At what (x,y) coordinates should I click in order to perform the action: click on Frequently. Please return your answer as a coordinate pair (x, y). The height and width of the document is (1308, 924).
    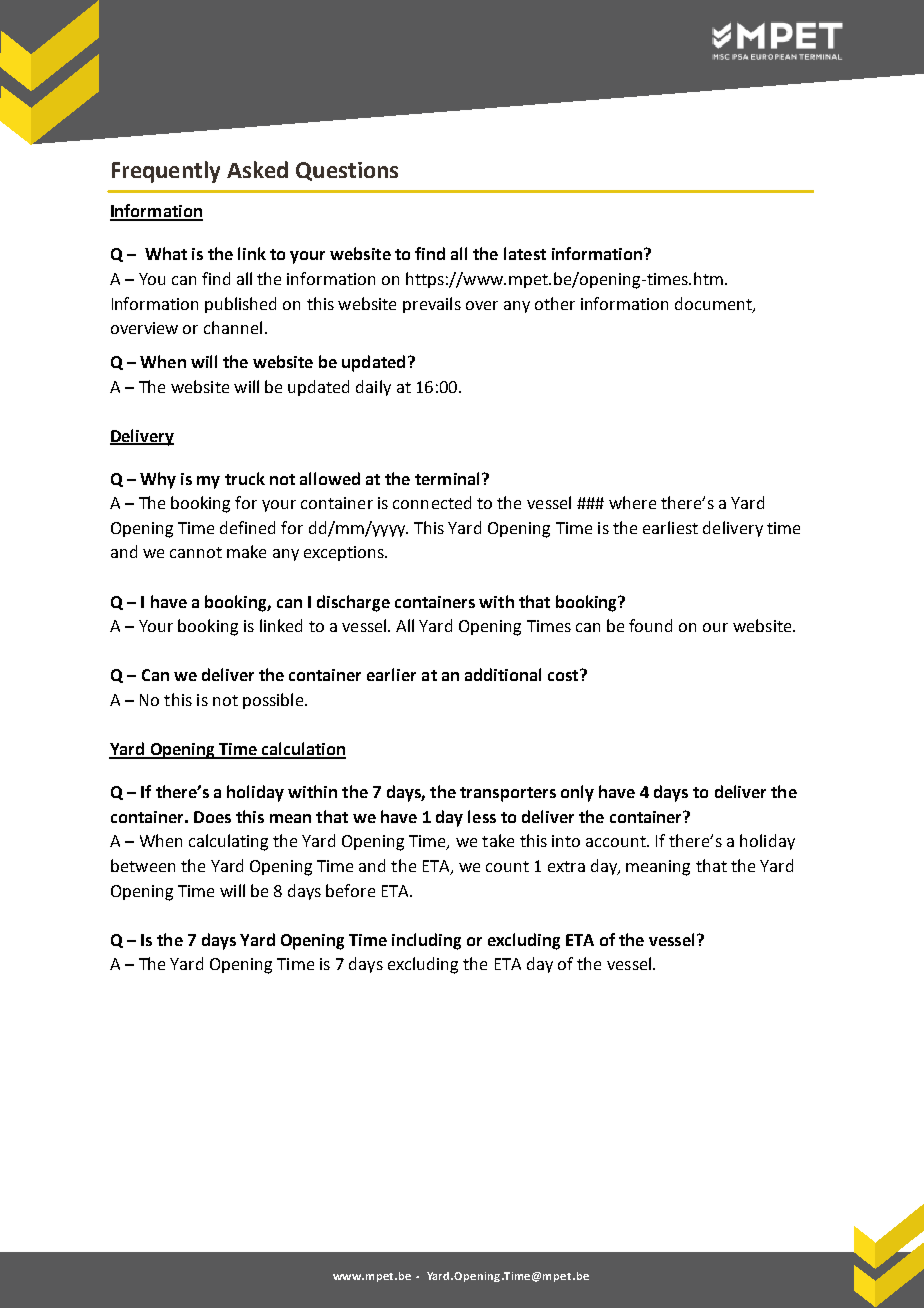
    Looking at the image, I should click on (166, 172).
